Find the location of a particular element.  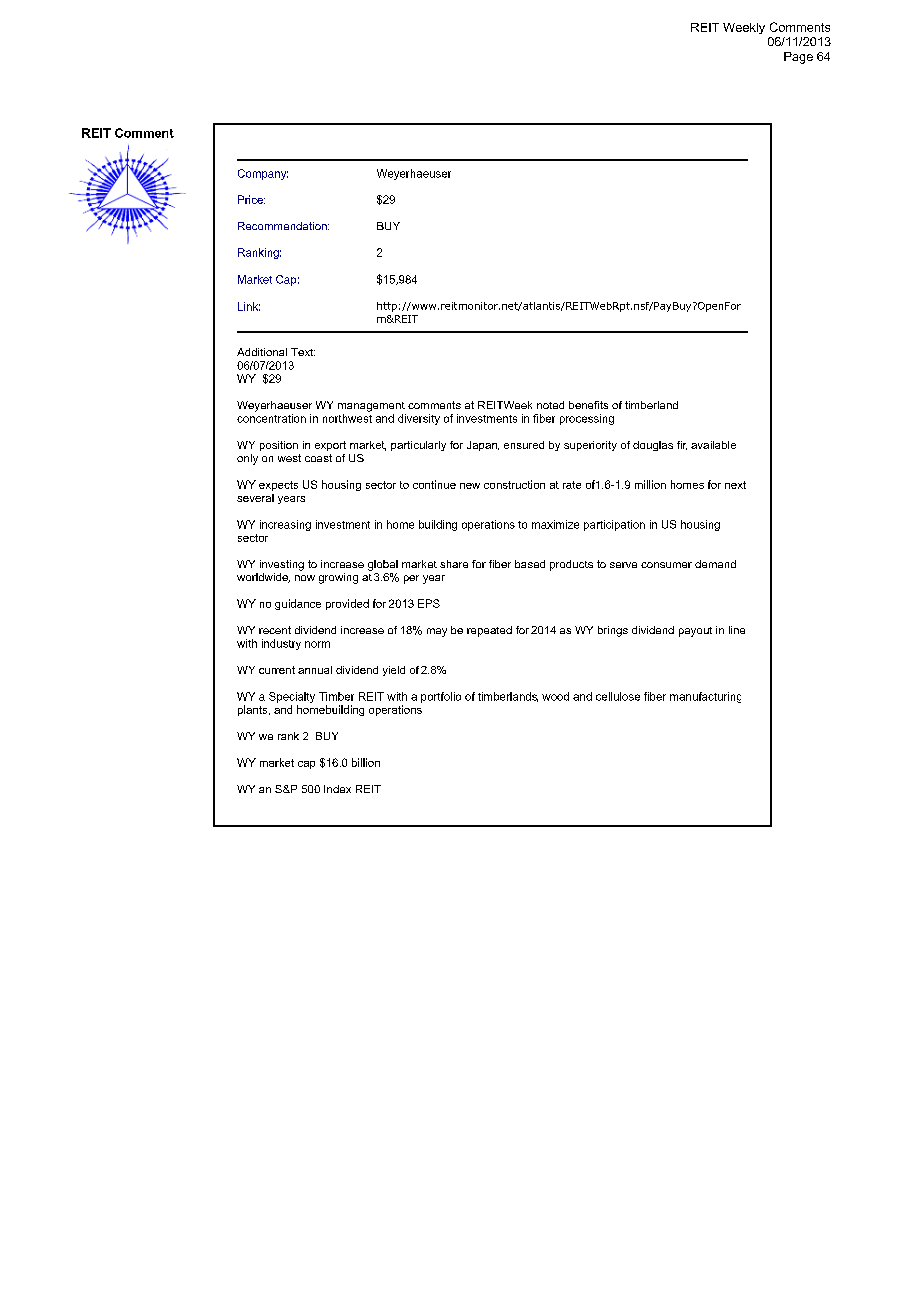

concentration is located at coordinates (271, 418).
